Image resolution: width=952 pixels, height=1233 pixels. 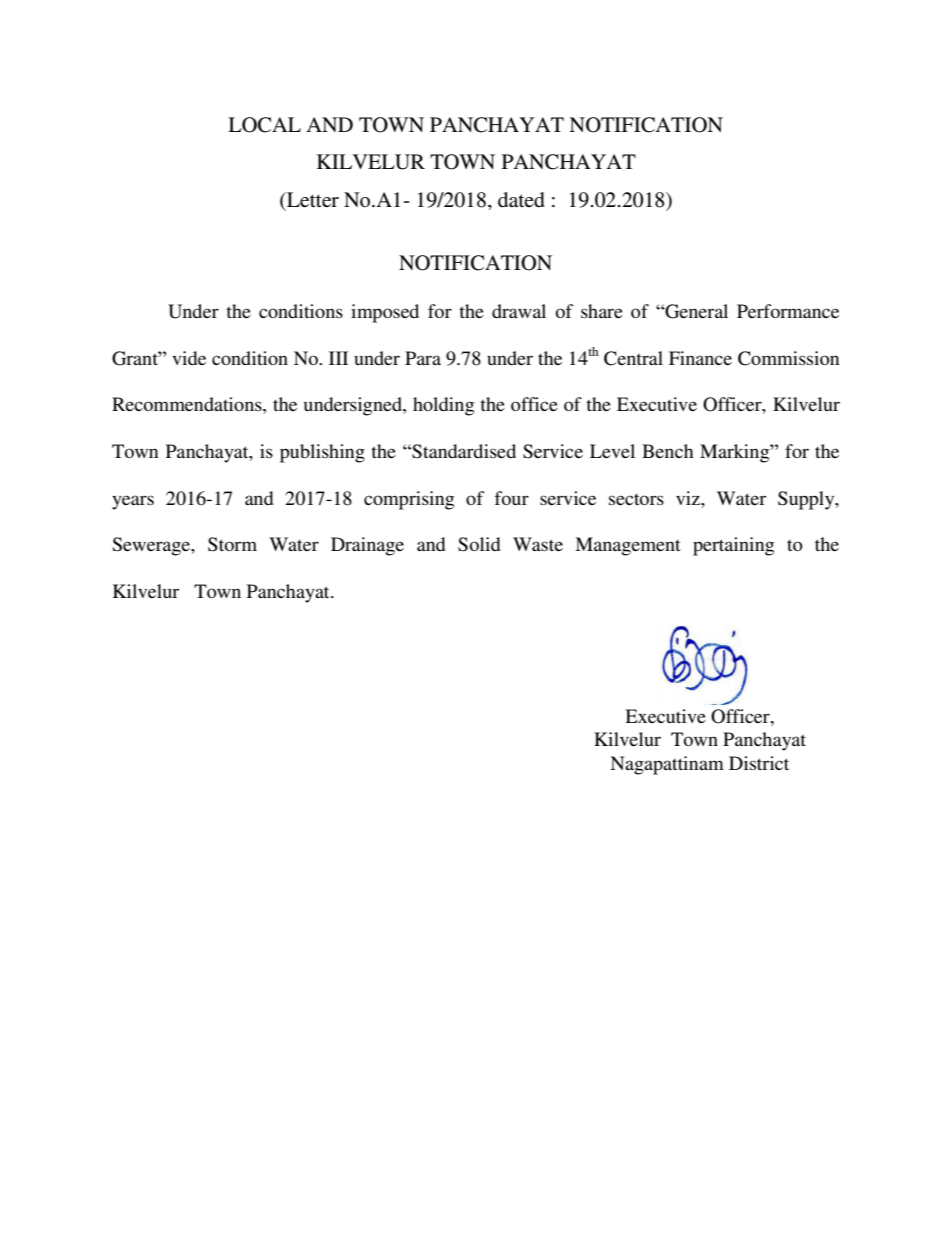 I want to click on pertaining, so click(x=733, y=546).
